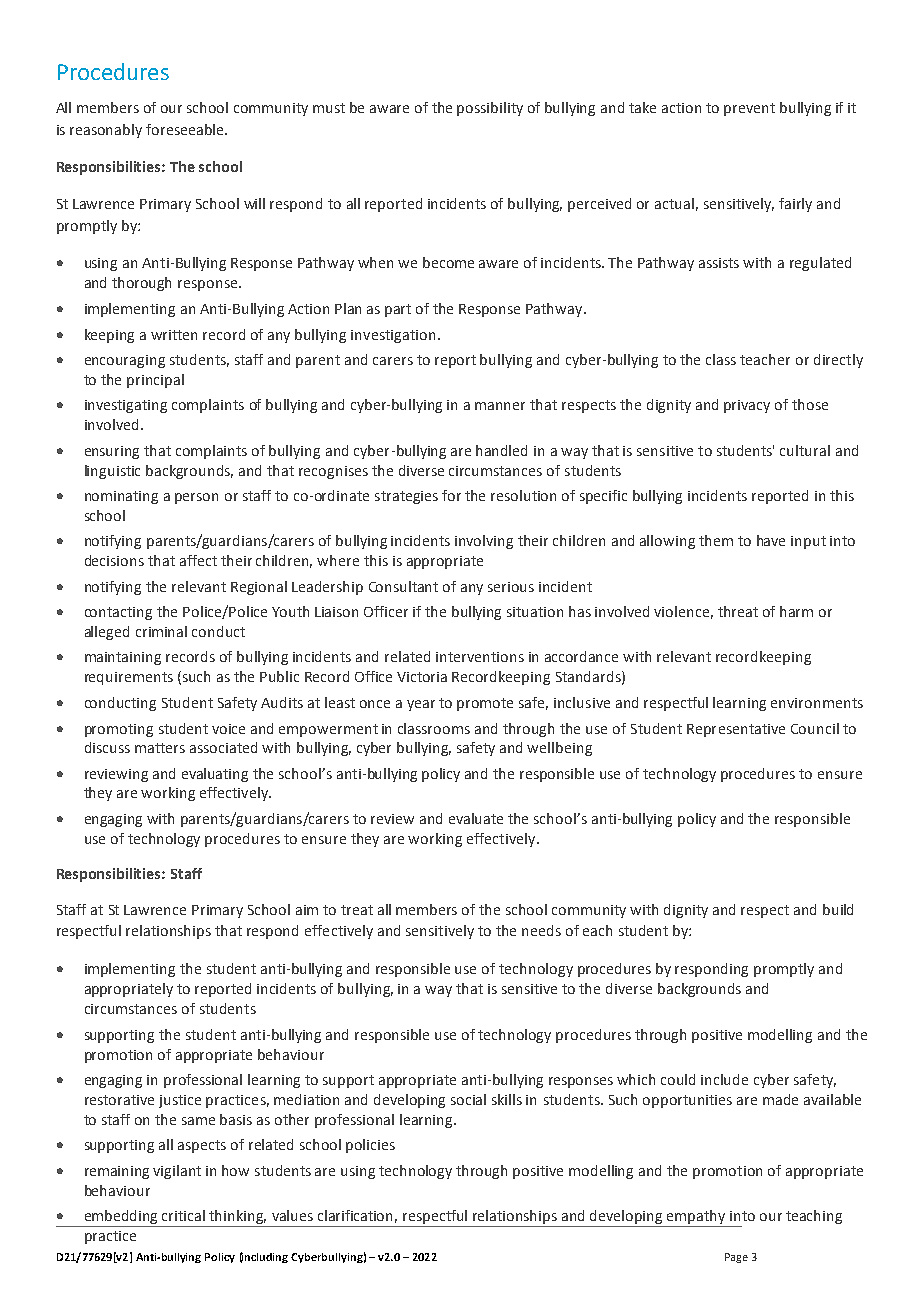  I want to click on requirements, so click(129, 678).
